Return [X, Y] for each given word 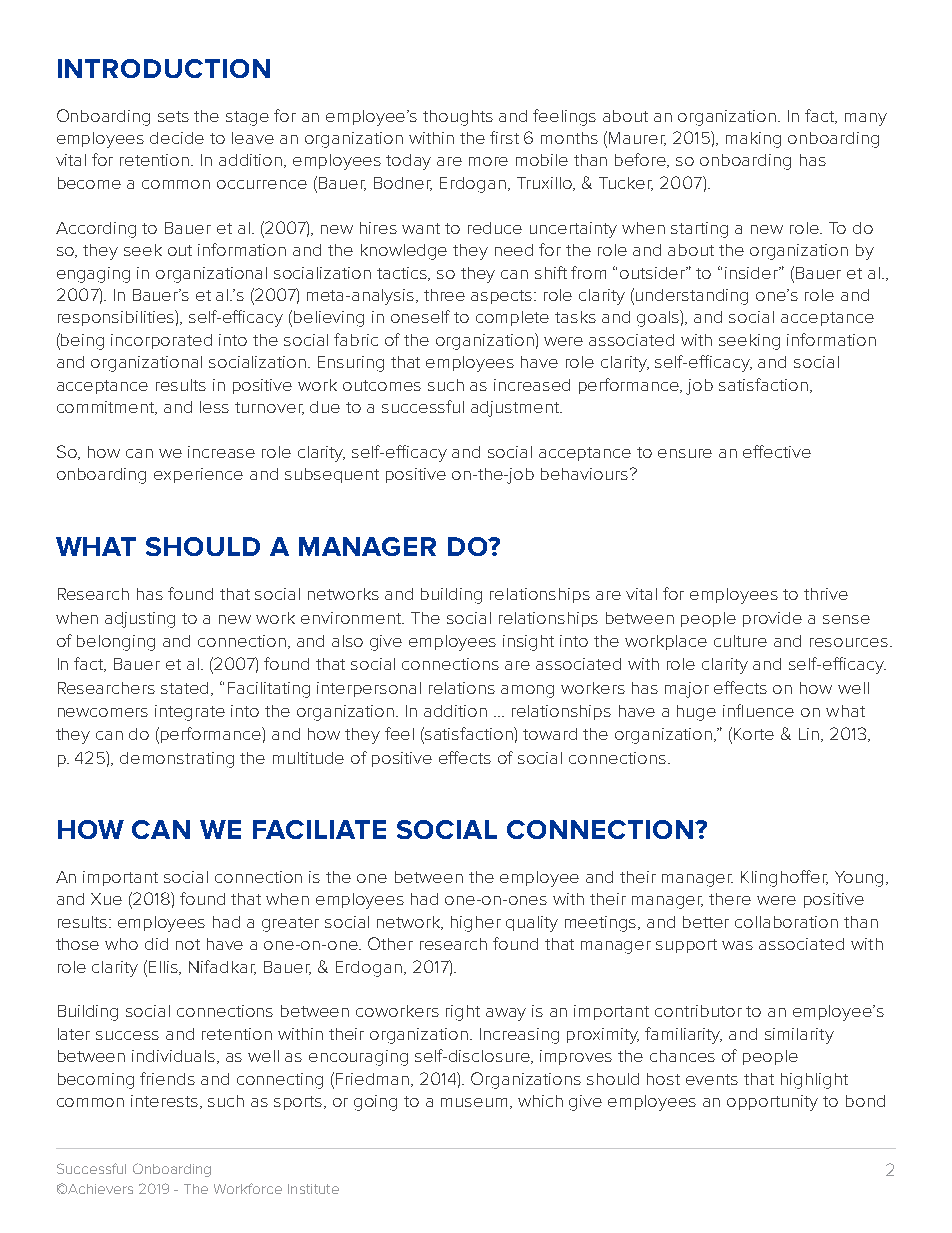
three [444, 295]
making [753, 140]
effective [777, 451]
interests [166, 1102]
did [156, 944]
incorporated [161, 341]
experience [198, 475]
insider [753, 273]
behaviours [586, 474]
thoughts [458, 118]
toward [550, 734]
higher [476, 924]
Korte [754, 734]
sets [173, 116]
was [737, 945]
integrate [190, 713]
